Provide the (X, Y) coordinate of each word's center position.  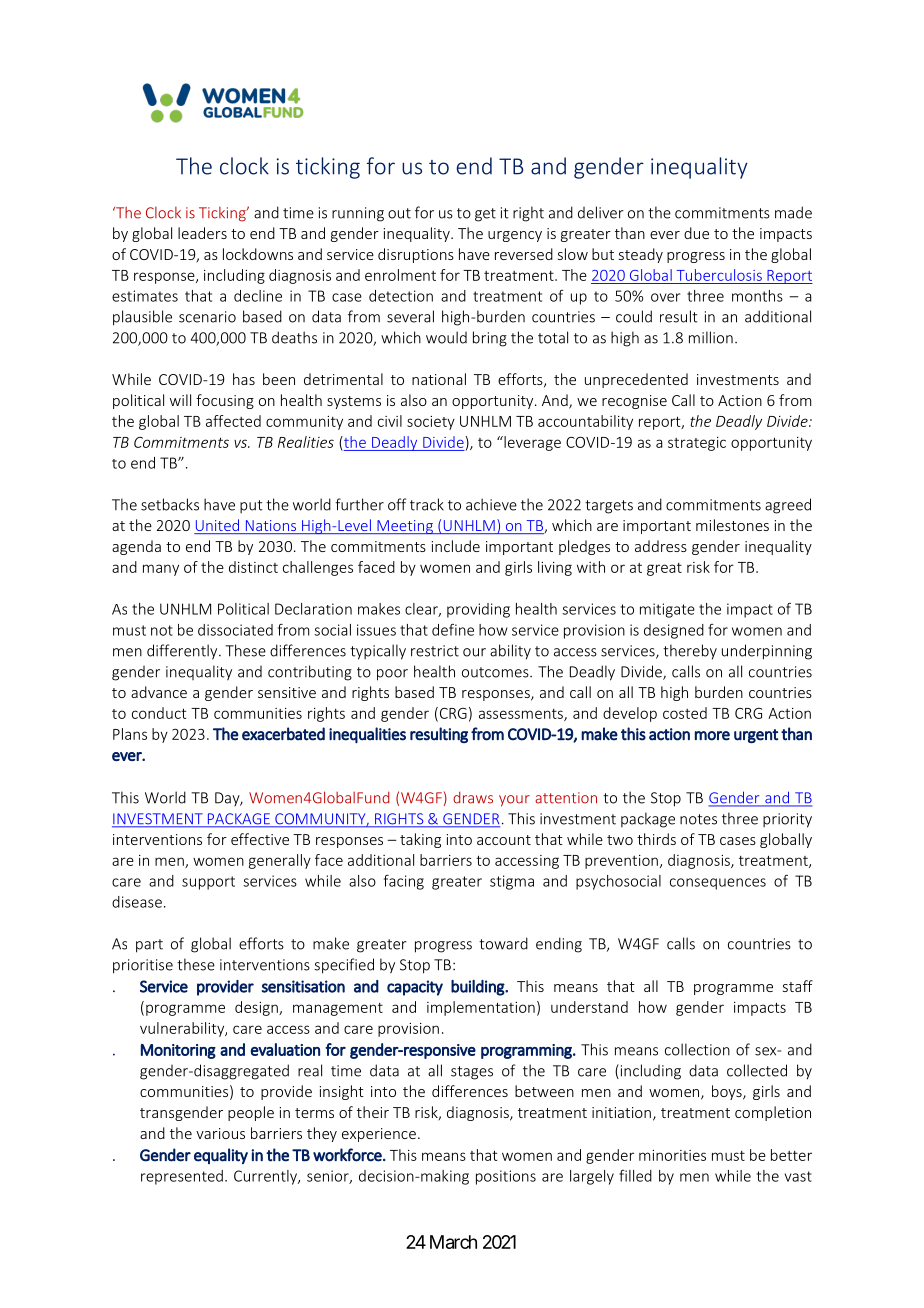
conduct (159, 713)
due (696, 233)
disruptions (416, 255)
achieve (491, 504)
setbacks (170, 504)
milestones (732, 525)
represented (182, 1177)
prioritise (143, 966)
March (453, 1242)
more (712, 736)
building (478, 988)
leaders (202, 233)
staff (798, 986)
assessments (522, 715)
